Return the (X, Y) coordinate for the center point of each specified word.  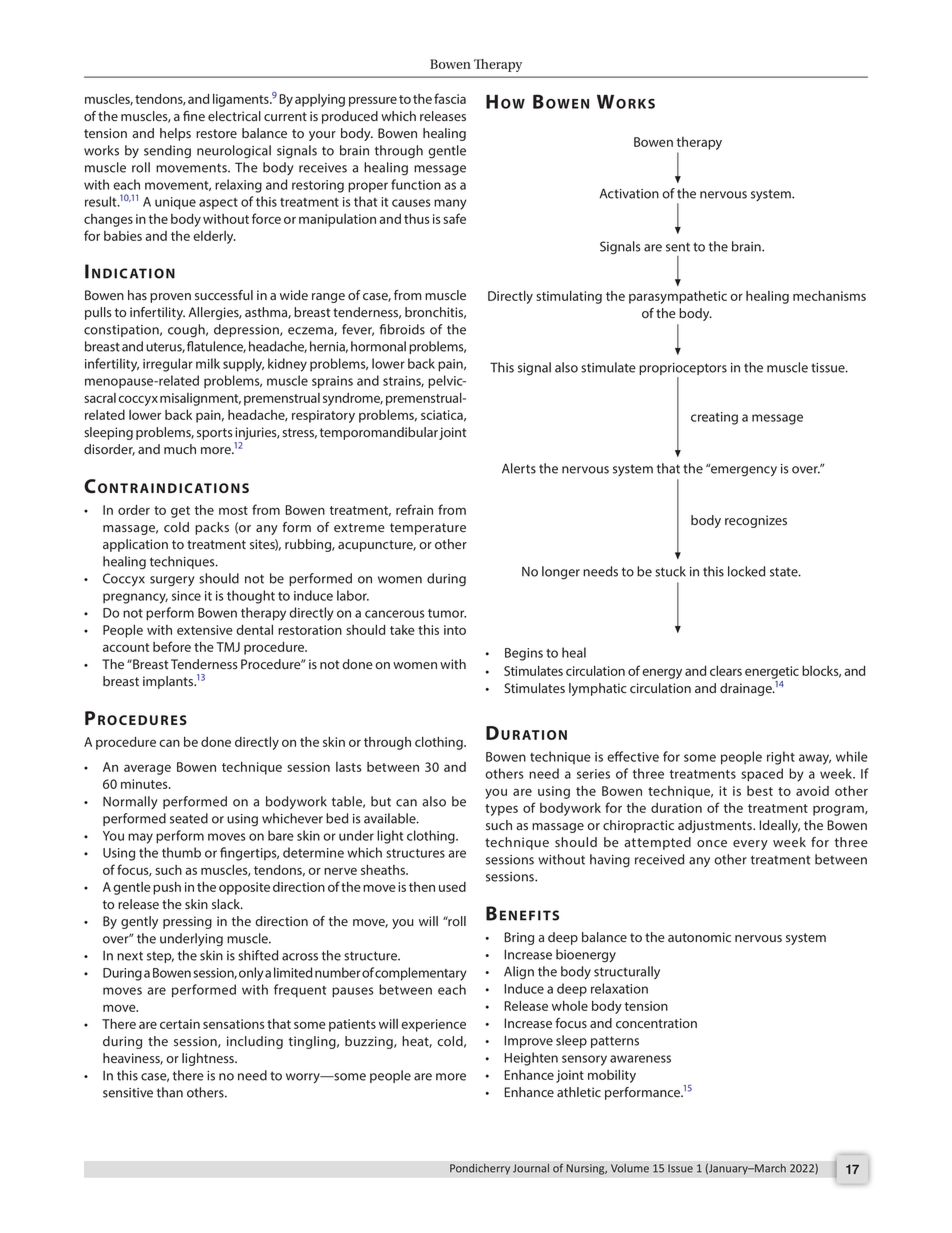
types (501, 810)
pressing (187, 922)
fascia (450, 98)
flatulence (216, 347)
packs (212, 528)
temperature (428, 529)
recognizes (756, 521)
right (781, 758)
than (170, 1092)
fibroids (402, 329)
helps (175, 134)
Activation (629, 193)
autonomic (699, 937)
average (147, 769)
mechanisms (829, 296)
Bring (519, 938)
